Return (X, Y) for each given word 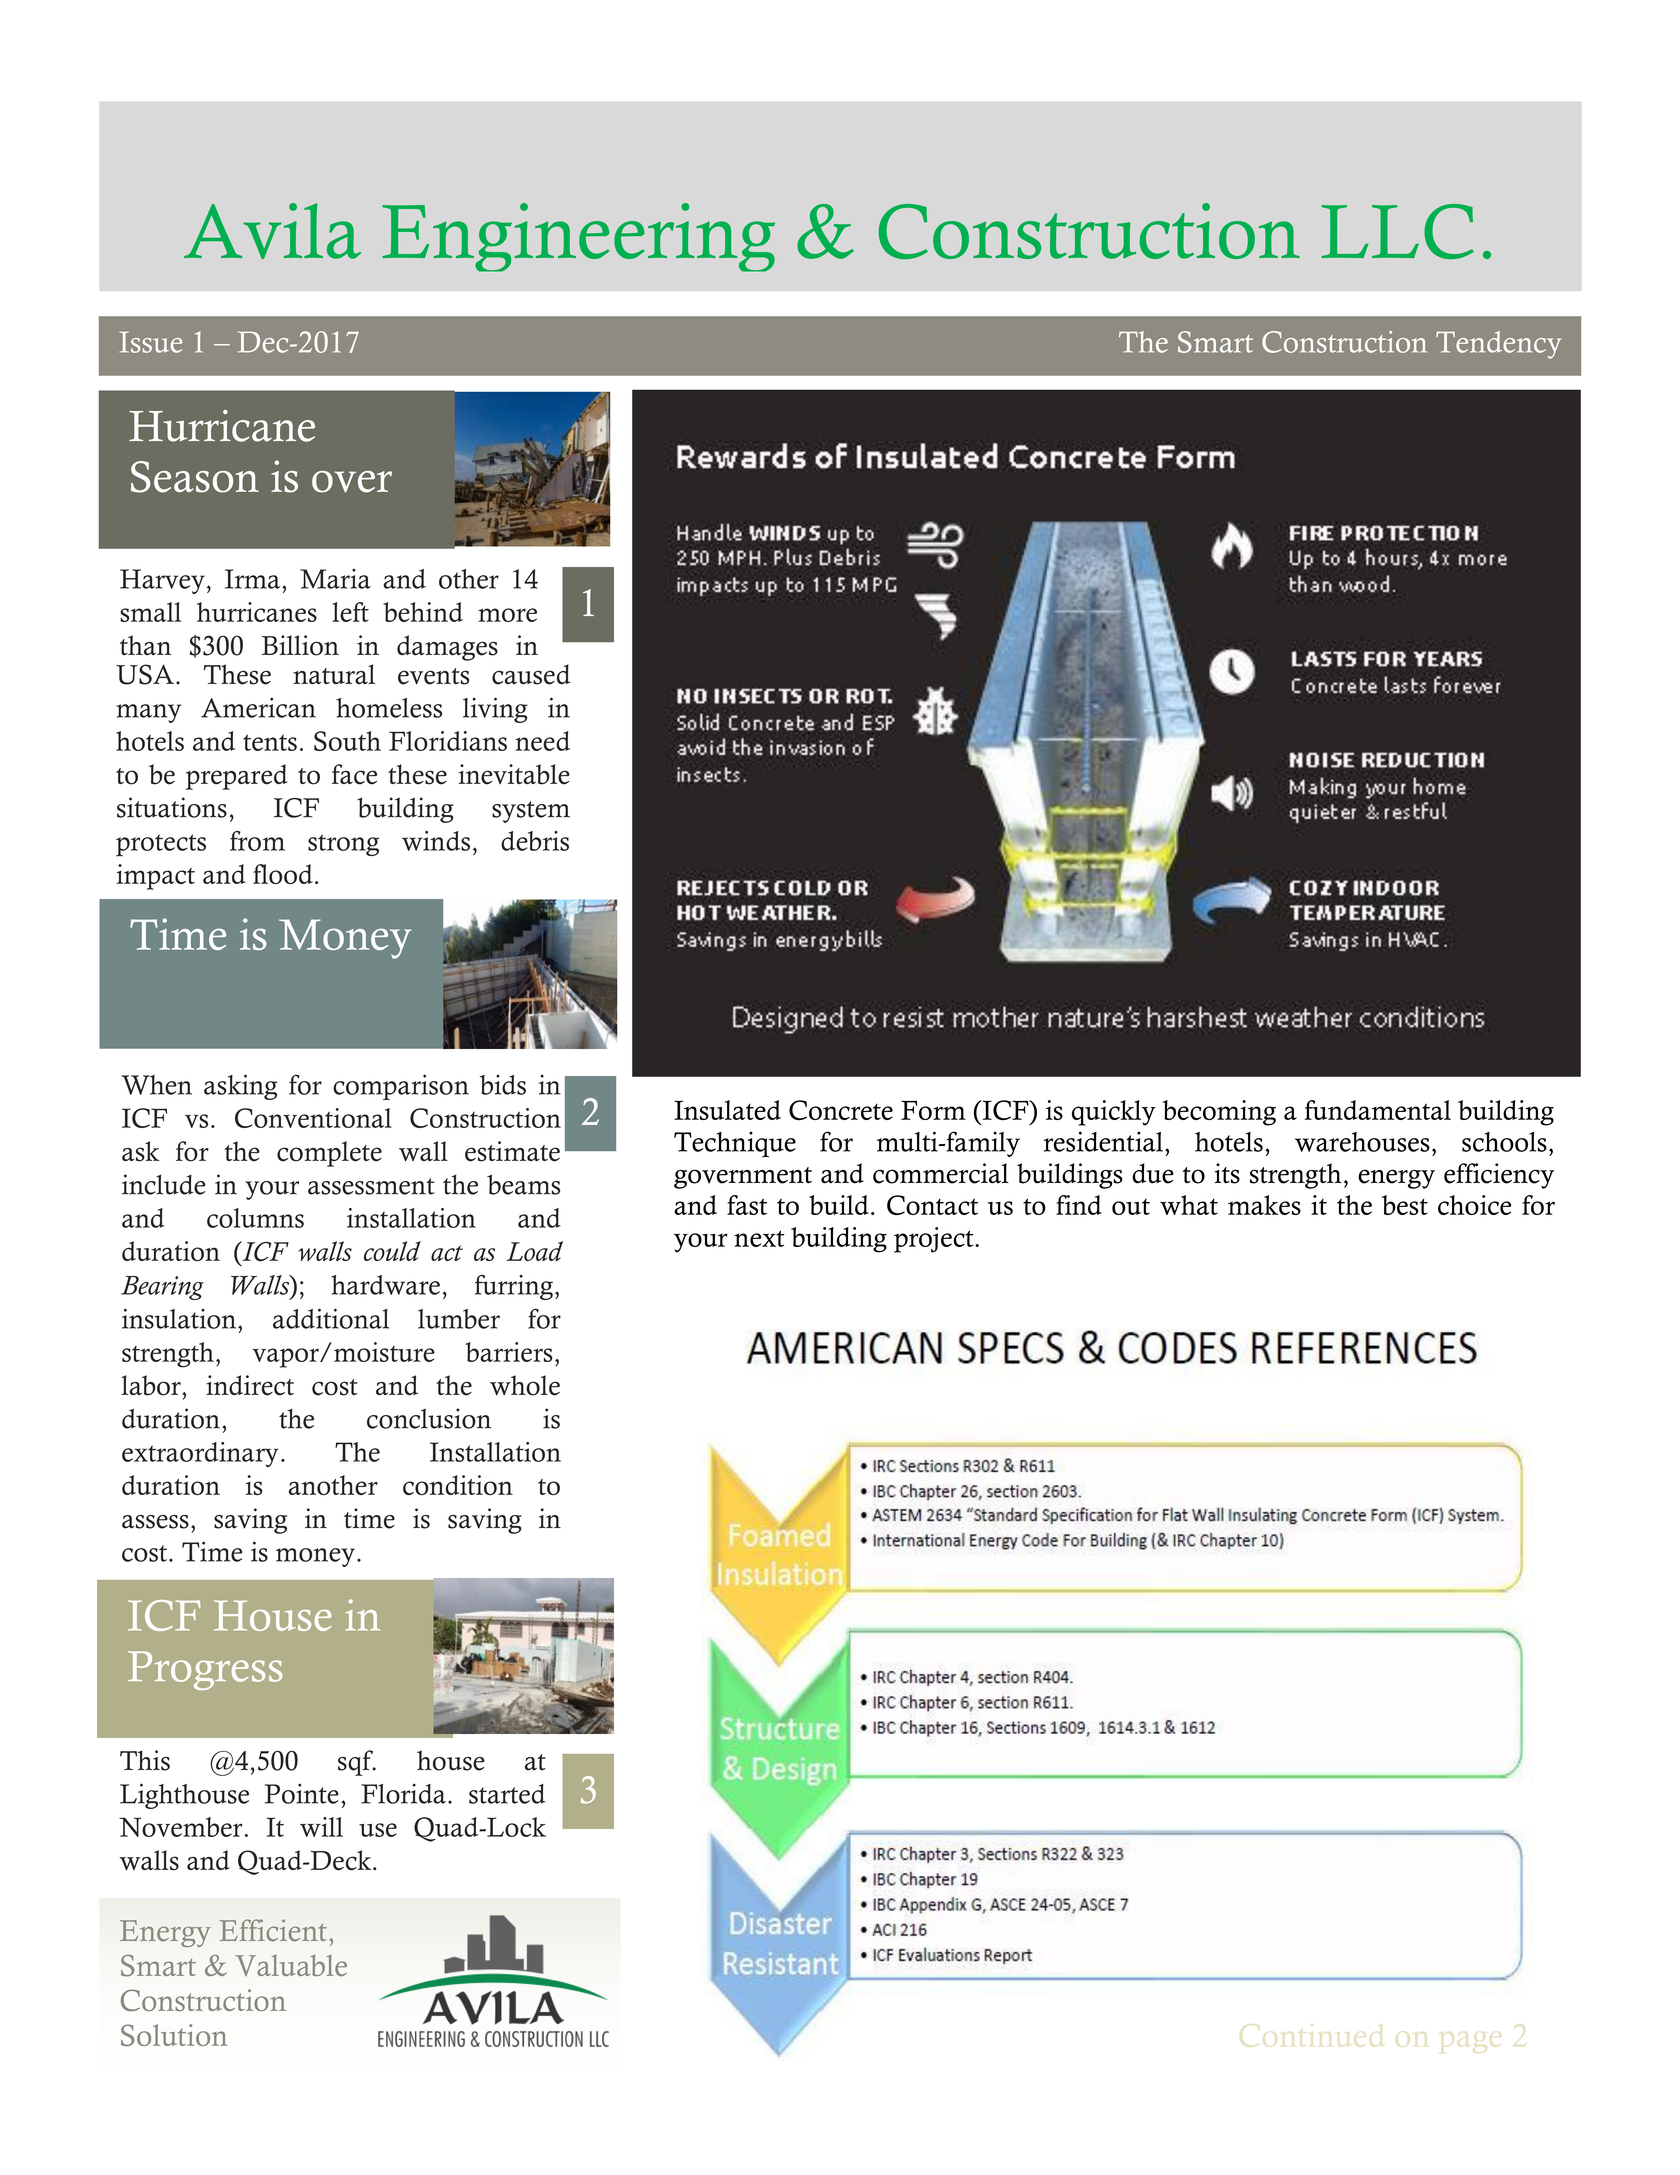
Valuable (291, 1965)
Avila (272, 231)
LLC (1397, 231)
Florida (403, 1794)
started (507, 1794)
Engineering (578, 237)
